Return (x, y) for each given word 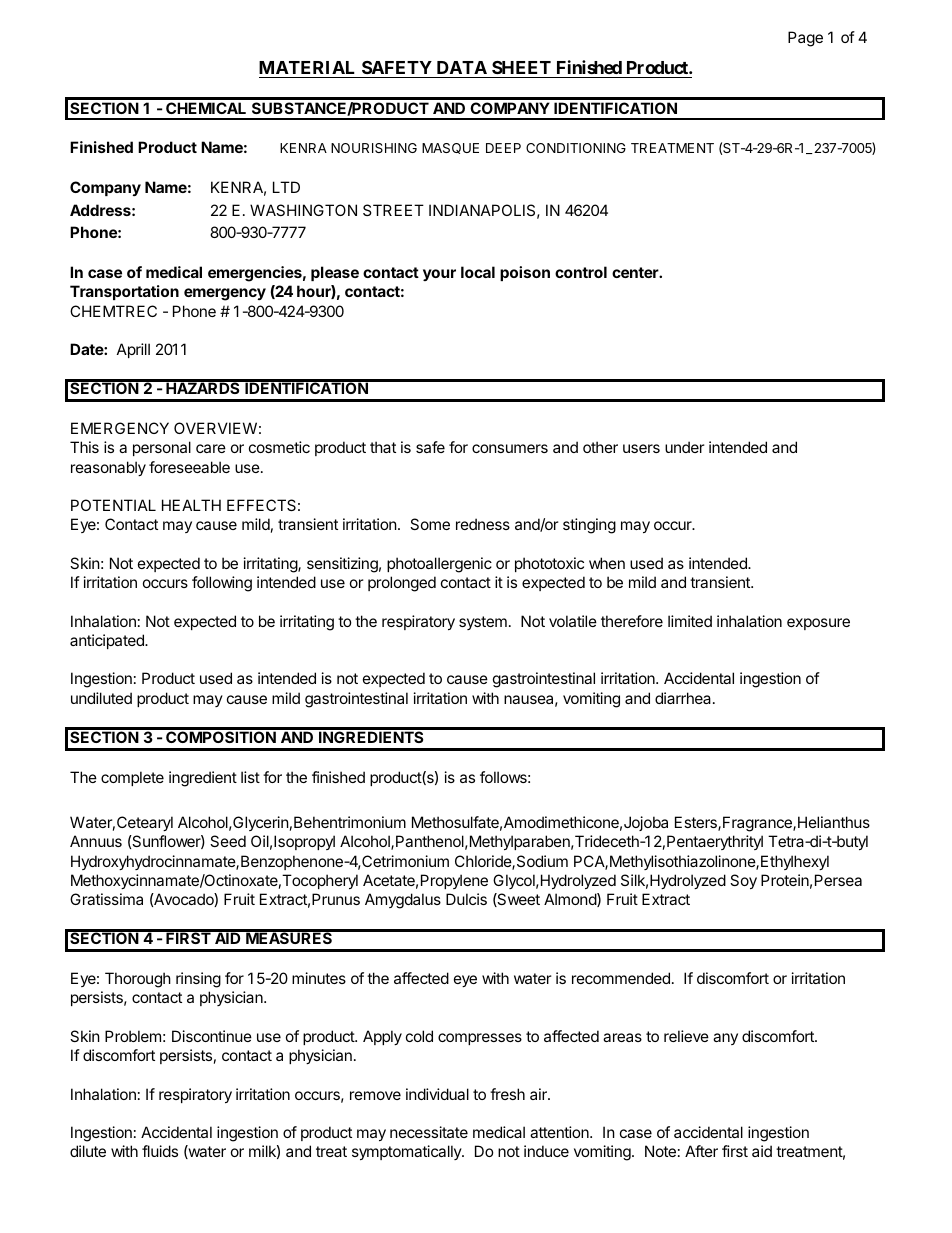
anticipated (108, 641)
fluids (160, 1151)
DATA (462, 67)
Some (430, 524)
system (483, 623)
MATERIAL (307, 67)
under (685, 447)
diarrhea (684, 698)
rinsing (198, 980)
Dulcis (466, 899)
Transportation (124, 292)
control (581, 272)
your (439, 275)
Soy (743, 881)
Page (805, 39)
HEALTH (191, 505)
